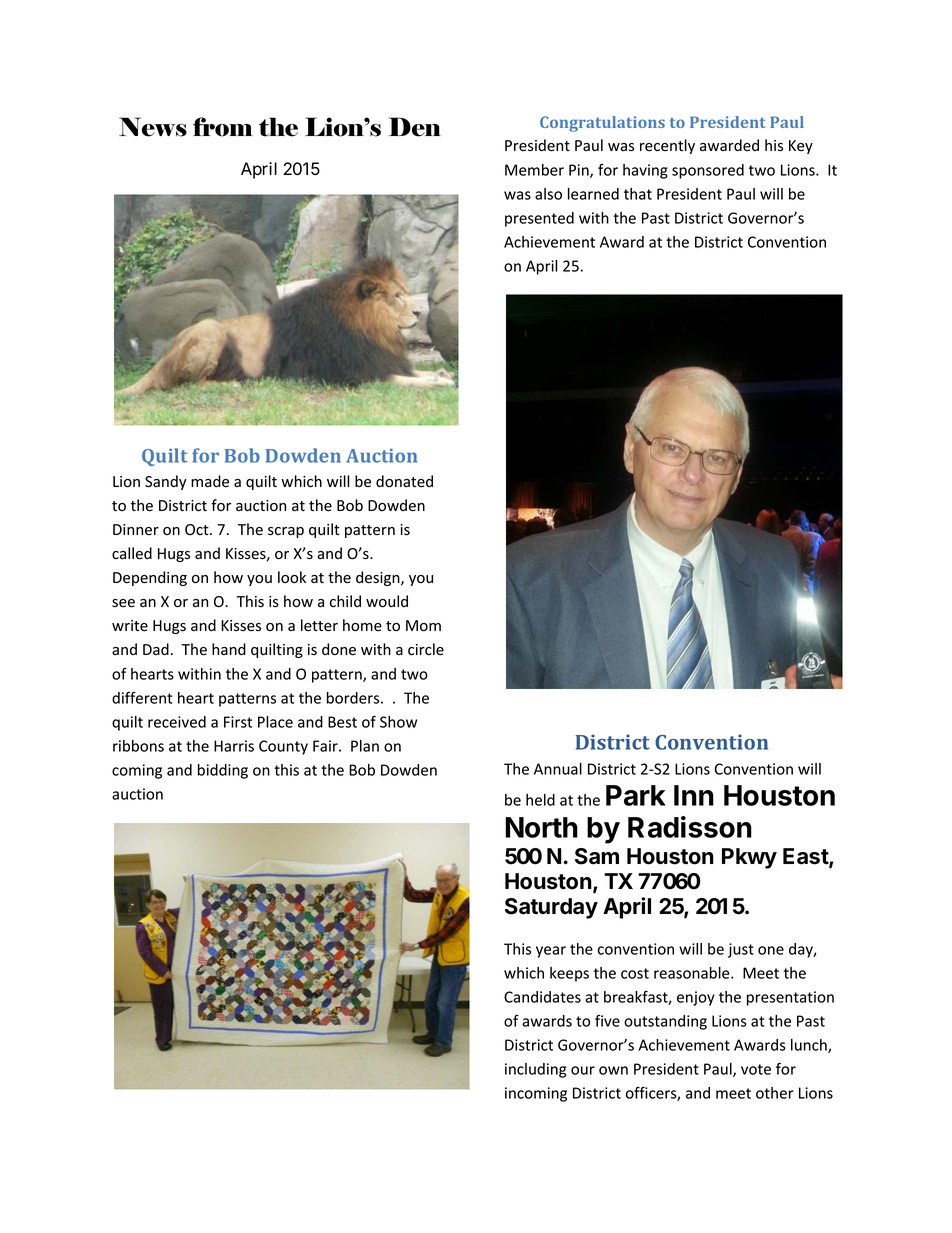  Describe the element at coordinates (535, 1070) in the document. I see `including` at that location.
